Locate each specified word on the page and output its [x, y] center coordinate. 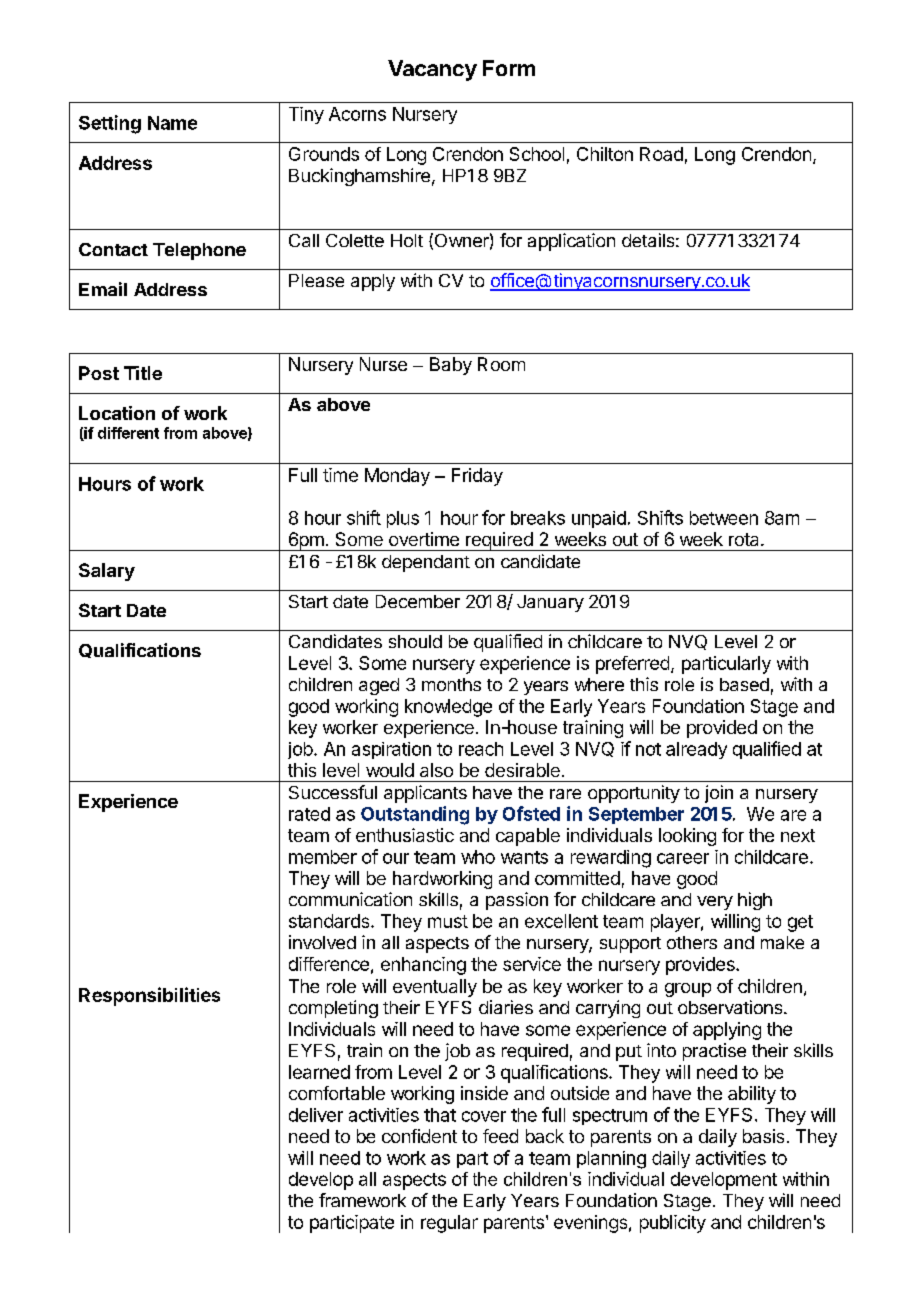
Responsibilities [149, 996]
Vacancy [432, 70]
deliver [316, 1115]
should [415, 641]
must [448, 921]
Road [661, 154]
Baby [451, 366]
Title [143, 373]
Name [172, 123]
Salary [107, 572]
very [715, 903]
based [744, 684]
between [724, 518]
